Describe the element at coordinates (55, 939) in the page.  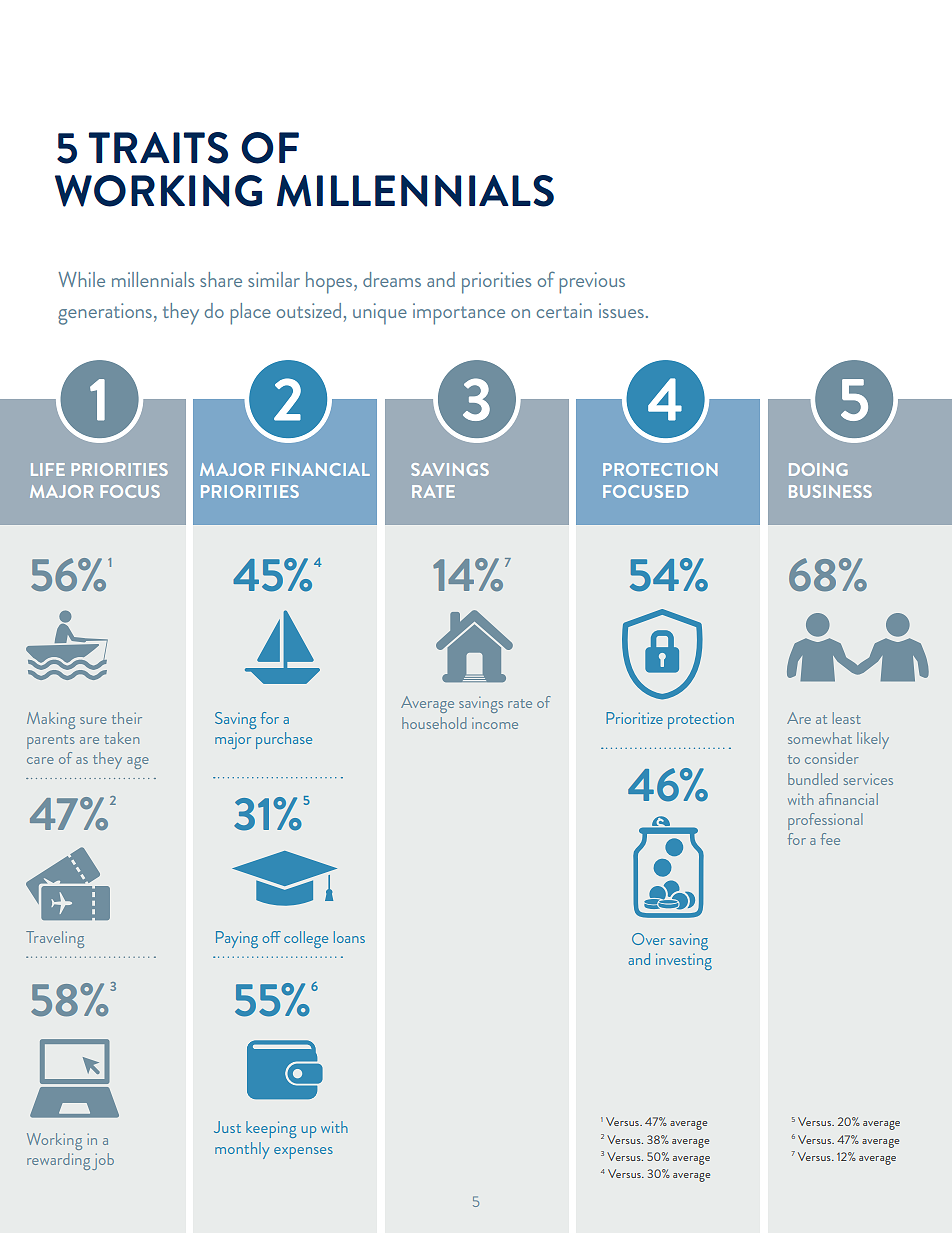
I see `Traveling` at that location.
